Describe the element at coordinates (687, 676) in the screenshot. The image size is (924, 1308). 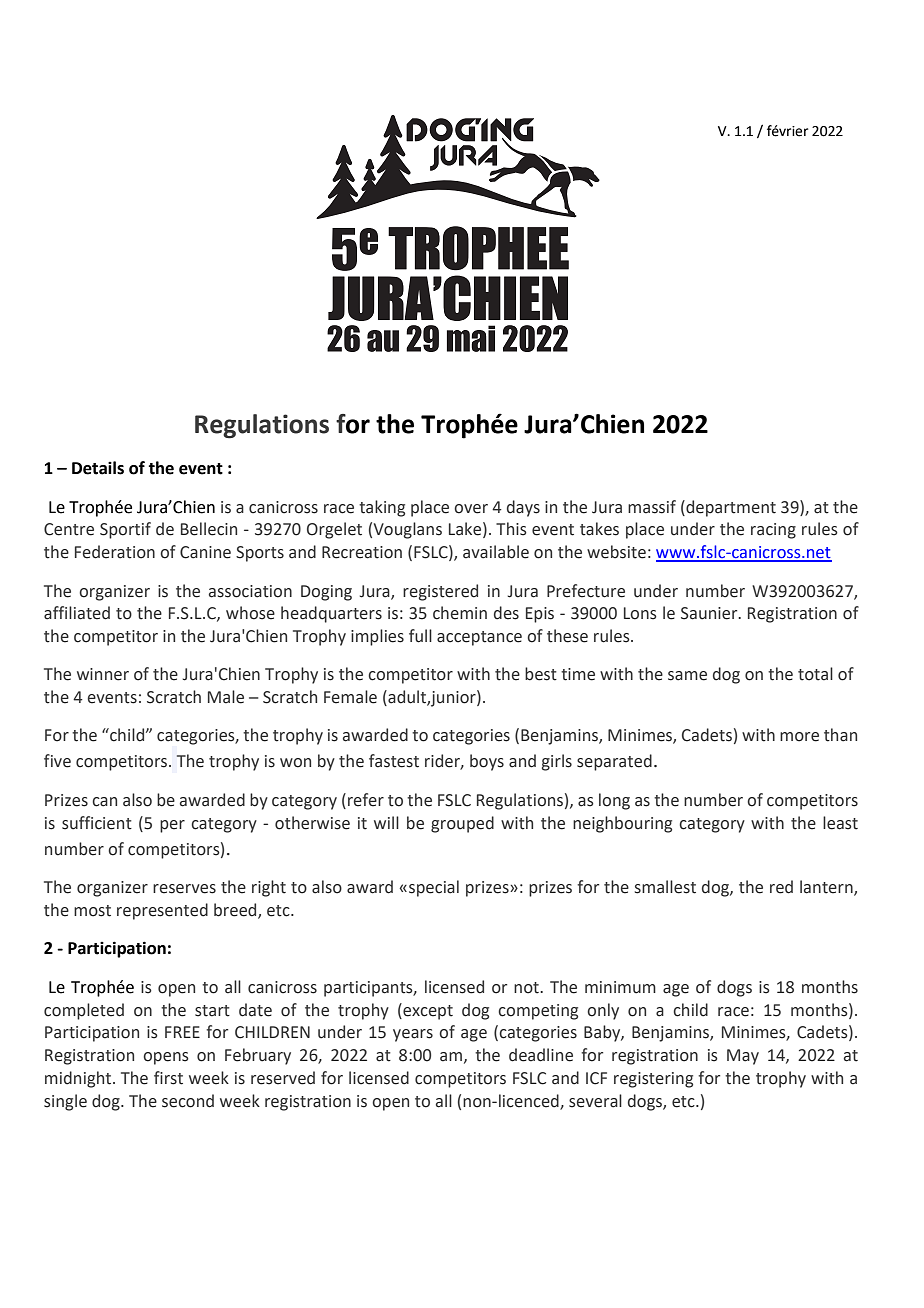
I see `same` at that location.
